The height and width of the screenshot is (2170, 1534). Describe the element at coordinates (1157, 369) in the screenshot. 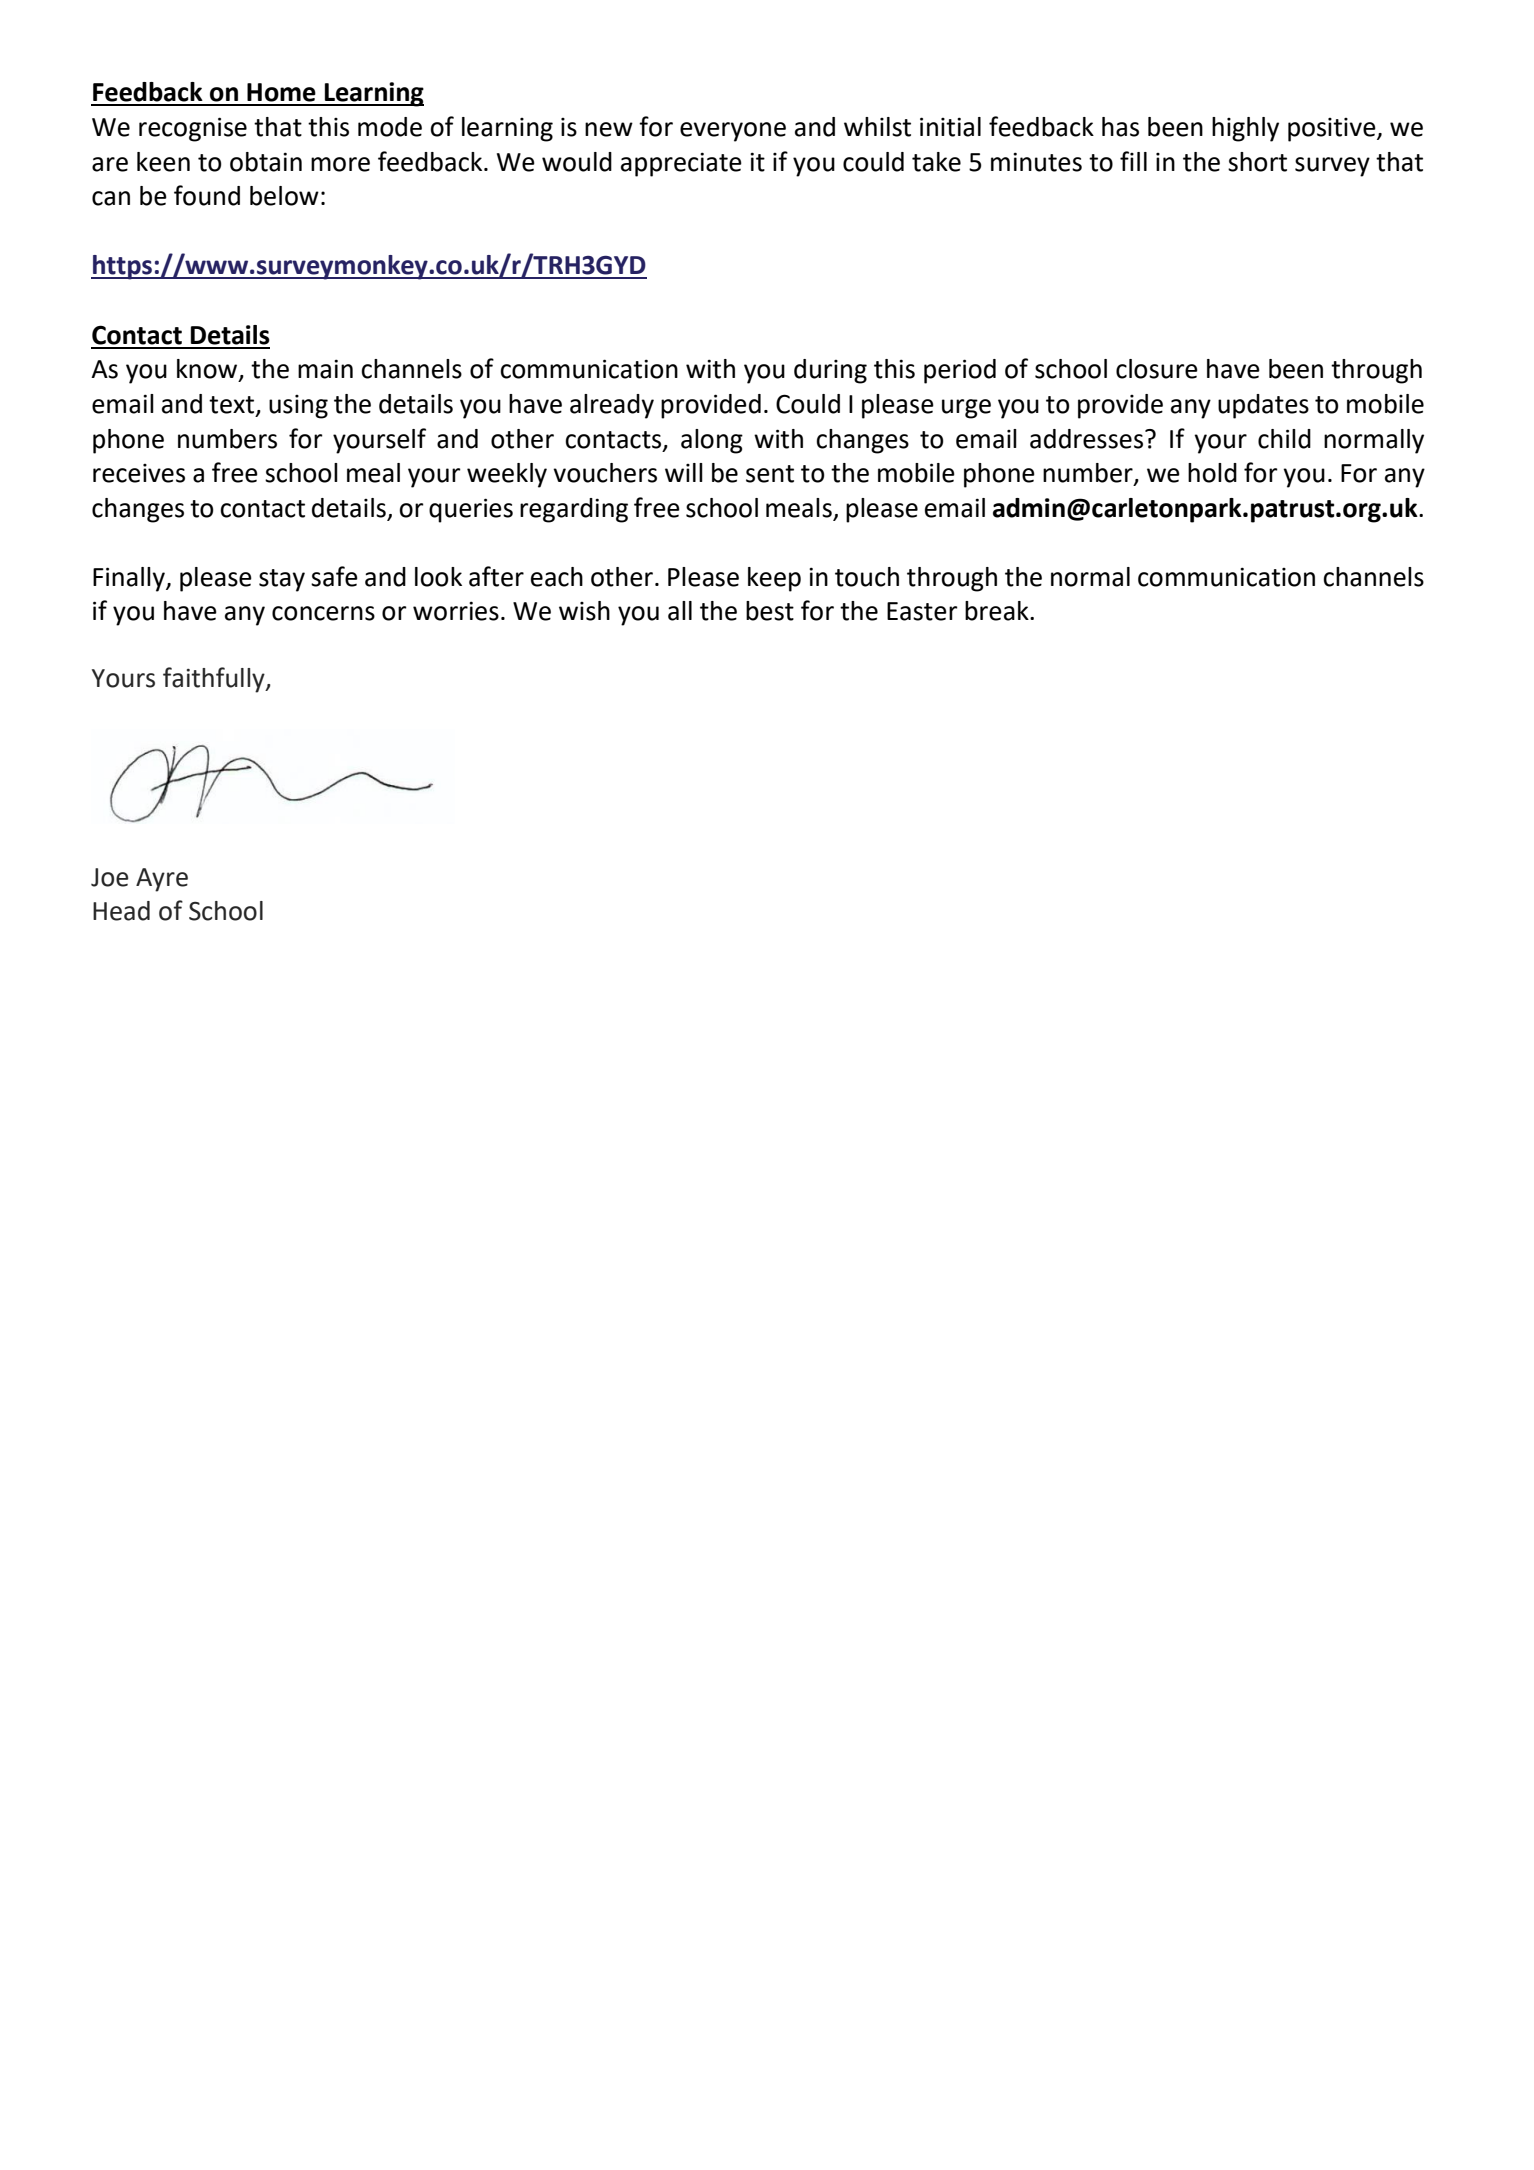

I see `closure` at that location.
